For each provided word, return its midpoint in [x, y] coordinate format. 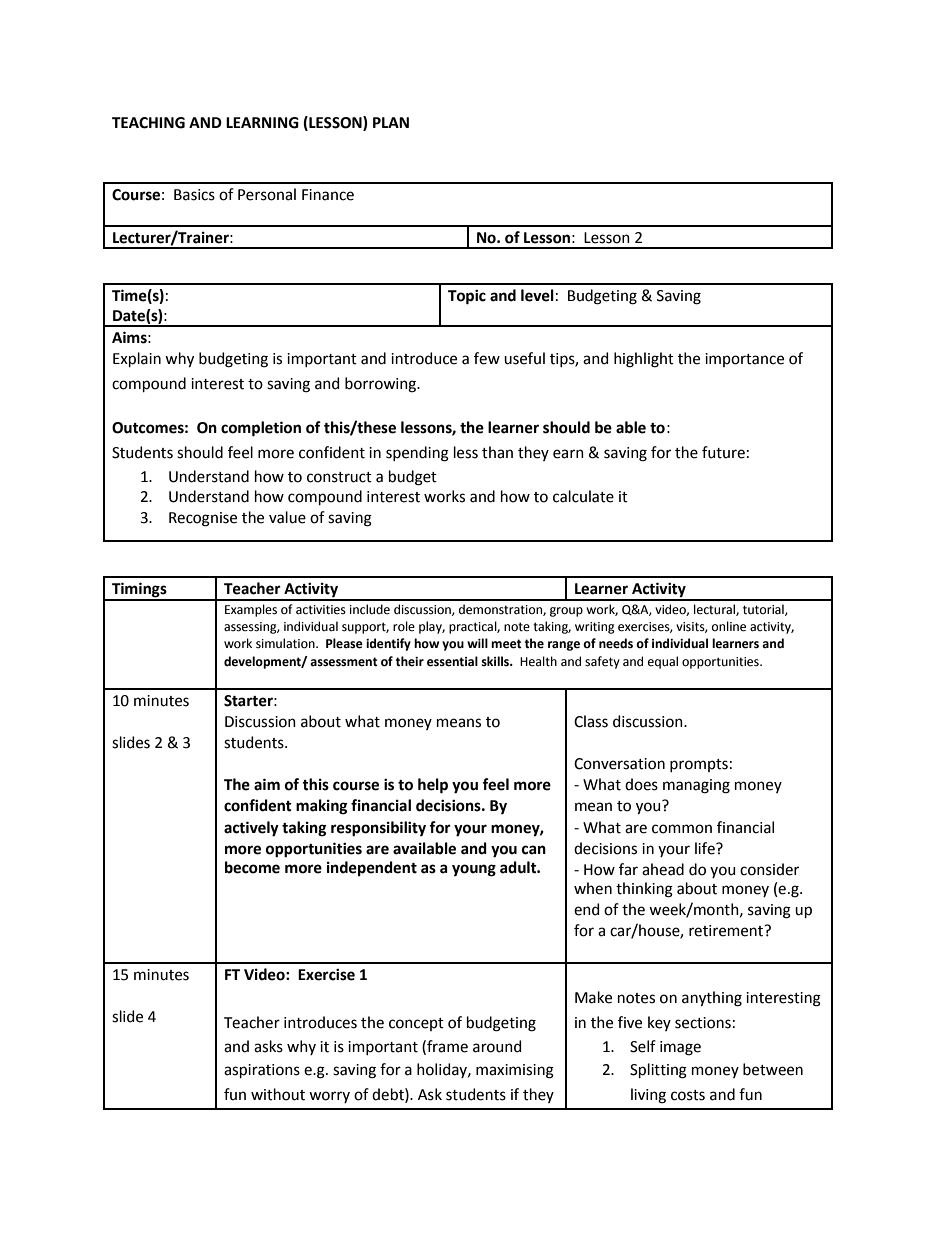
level [537, 295]
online [729, 626]
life [706, 848]
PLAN [391, 122]
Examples [251, 610]
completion [261, 429]
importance [744, 360]
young [474, 870]
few [487, 358]
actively [251, 829]
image [680, 1048]
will [477, 643]
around [497, 1046]
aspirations [262, 1071]
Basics [194, 195]
